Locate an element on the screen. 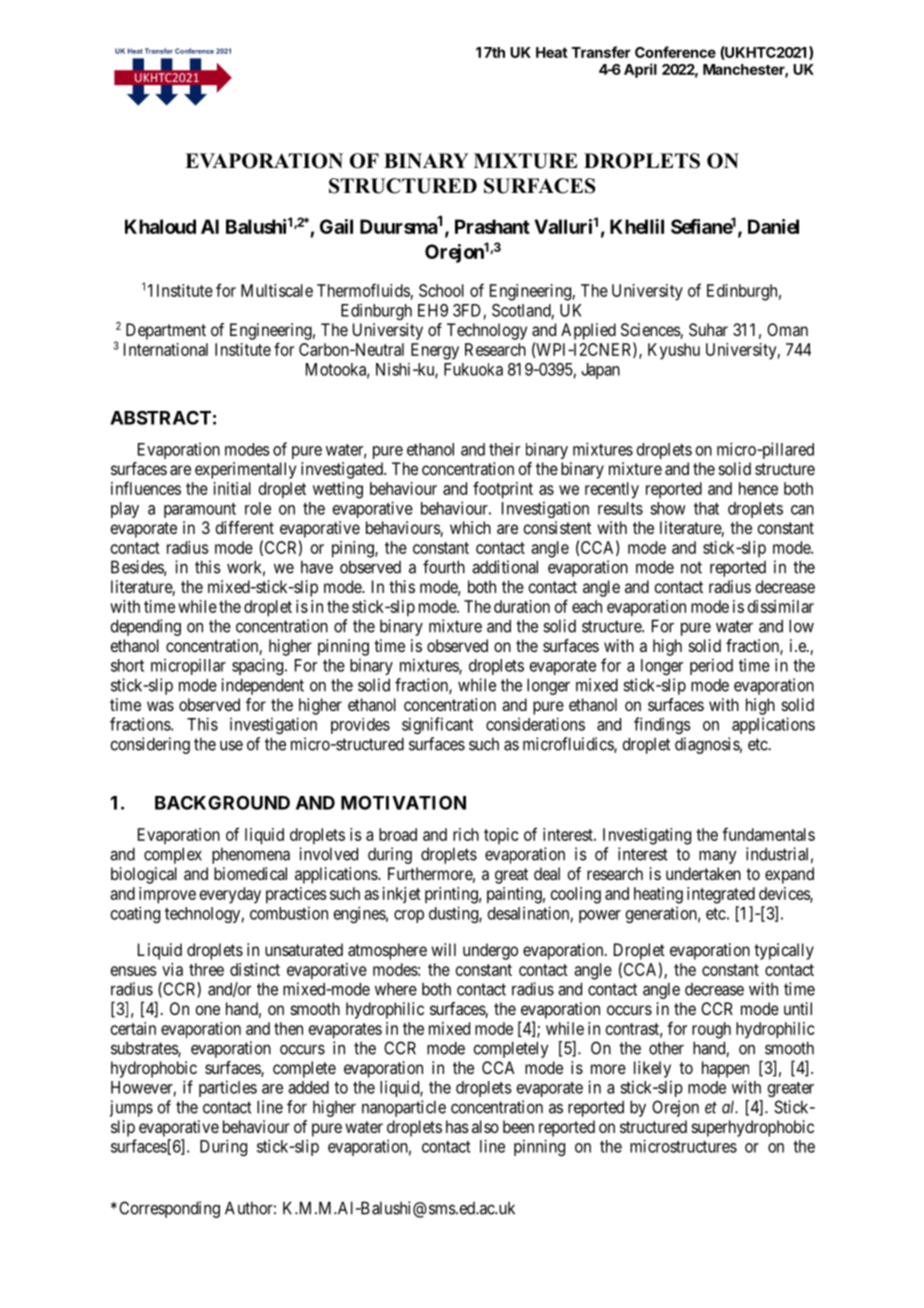 Image resolution: width=924 pixels, height=1308 pixels. Corresponding is located at coordinates (169, 1209).
